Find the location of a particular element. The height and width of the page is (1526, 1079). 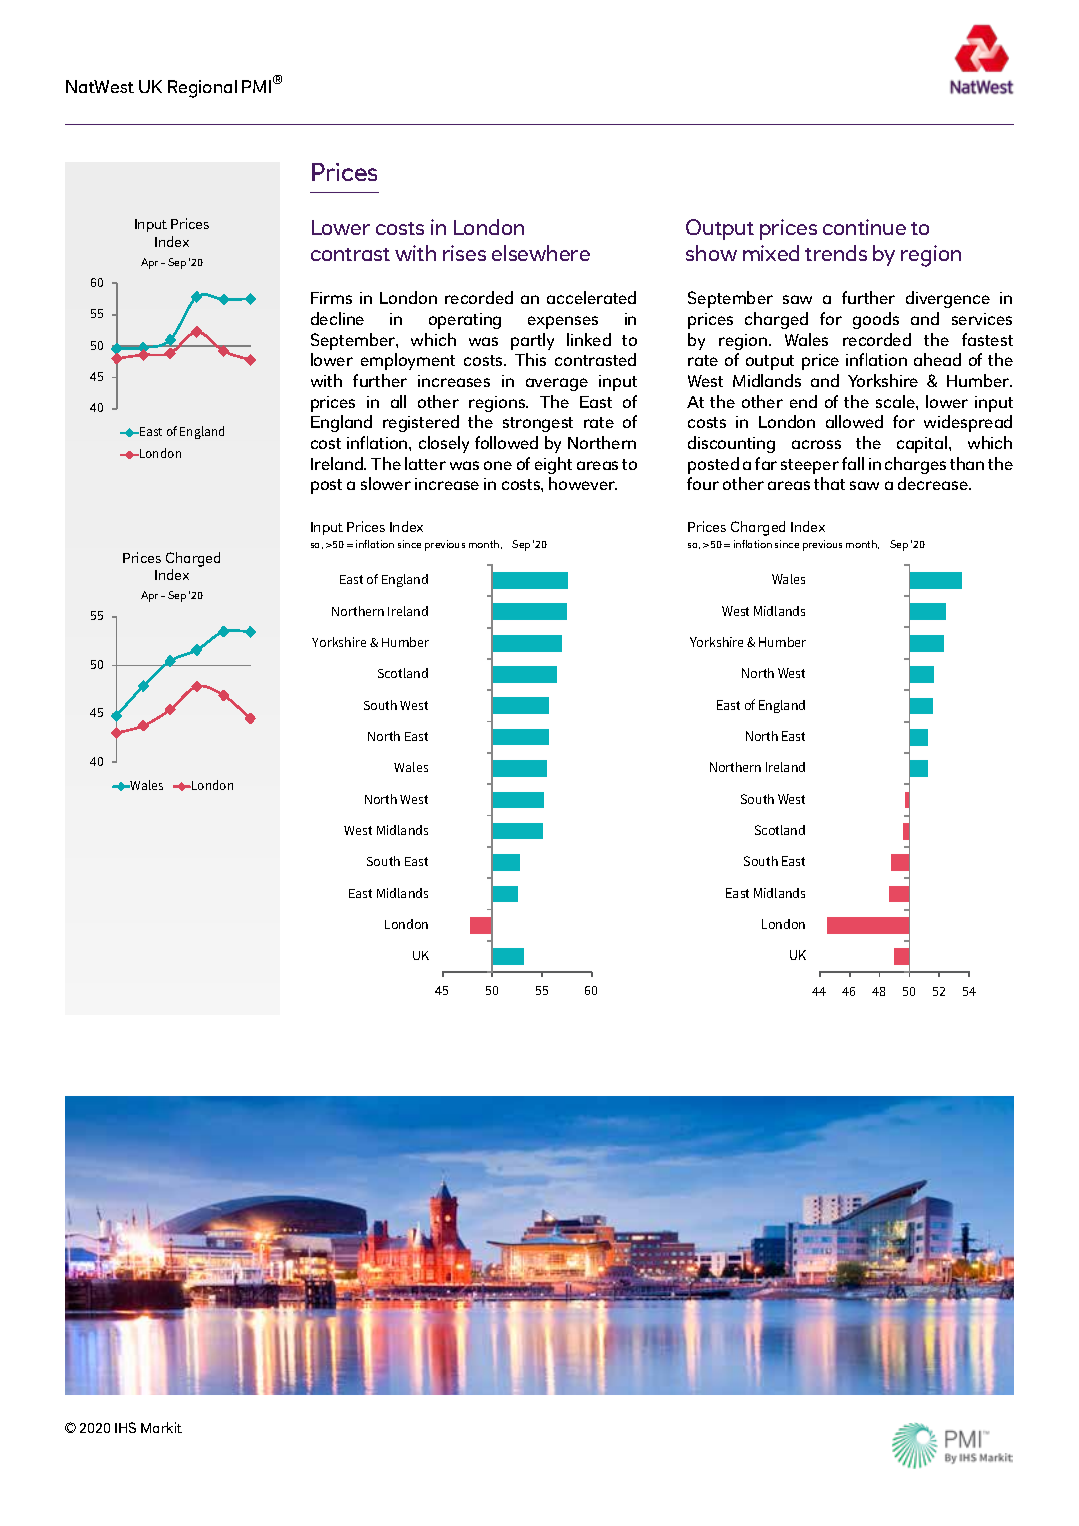

however is located at coordinates (583, 483).
